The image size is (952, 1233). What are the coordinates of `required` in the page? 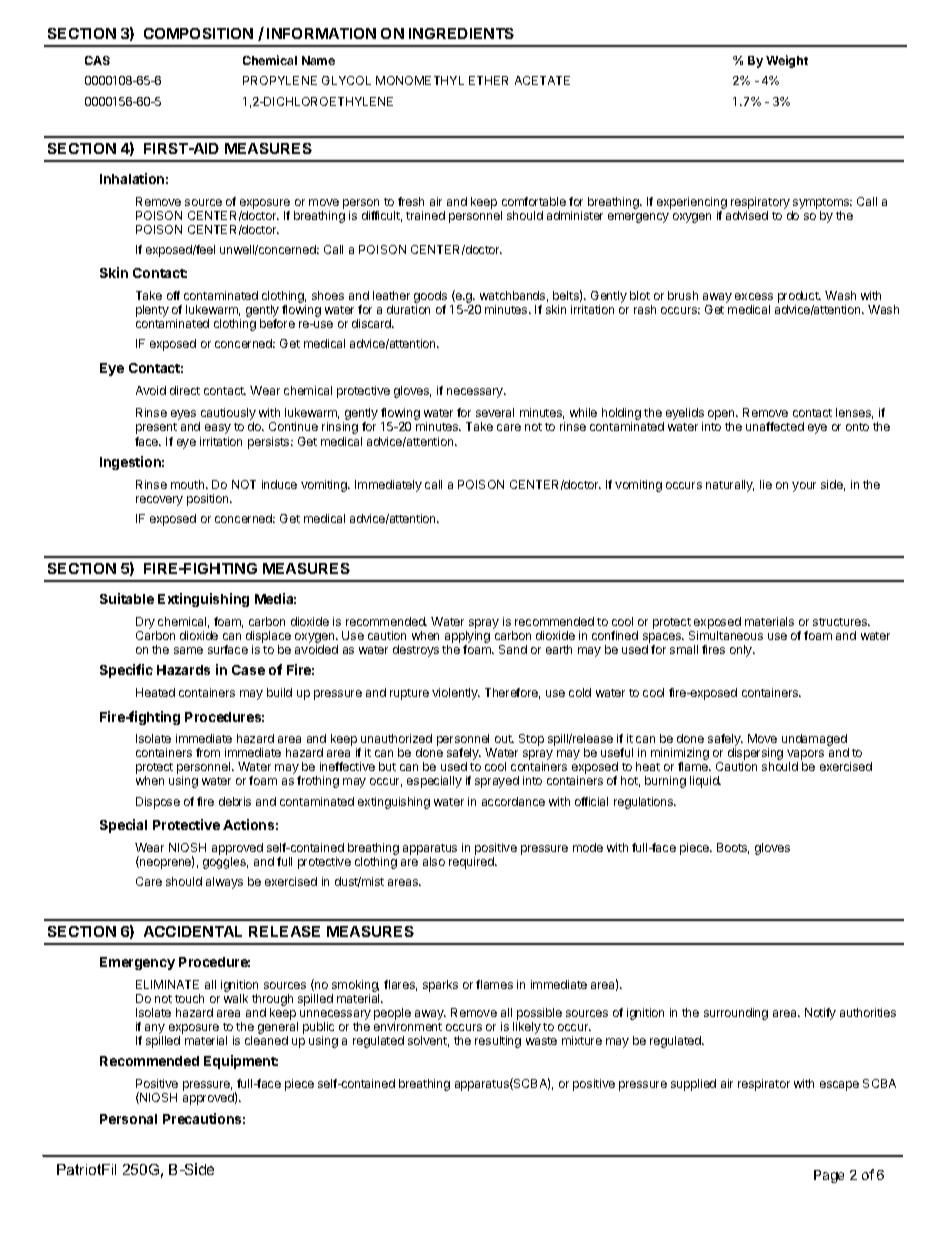 It's located at (472, 863).
